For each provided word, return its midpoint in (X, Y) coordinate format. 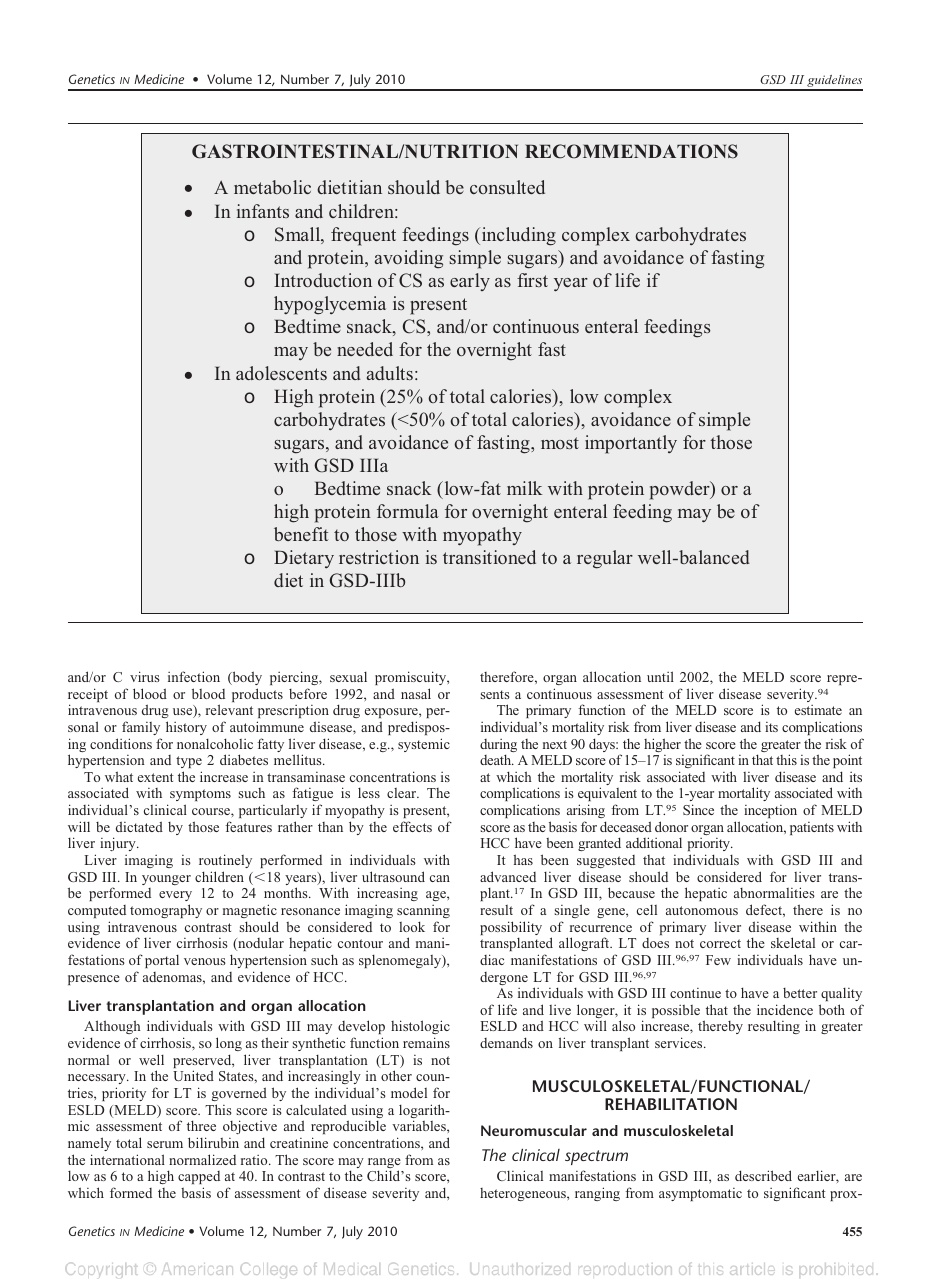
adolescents (281, 373)
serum (165, 1144)
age (437, 896)
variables (420, 1125)
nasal (416, 693)
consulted (507, 187)
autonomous (702, 910)
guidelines (834, 82)
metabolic (272, 187)
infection (194, 676)
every (175, 896)
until (660, 676)
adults (390, 373)
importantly (631, 444)
